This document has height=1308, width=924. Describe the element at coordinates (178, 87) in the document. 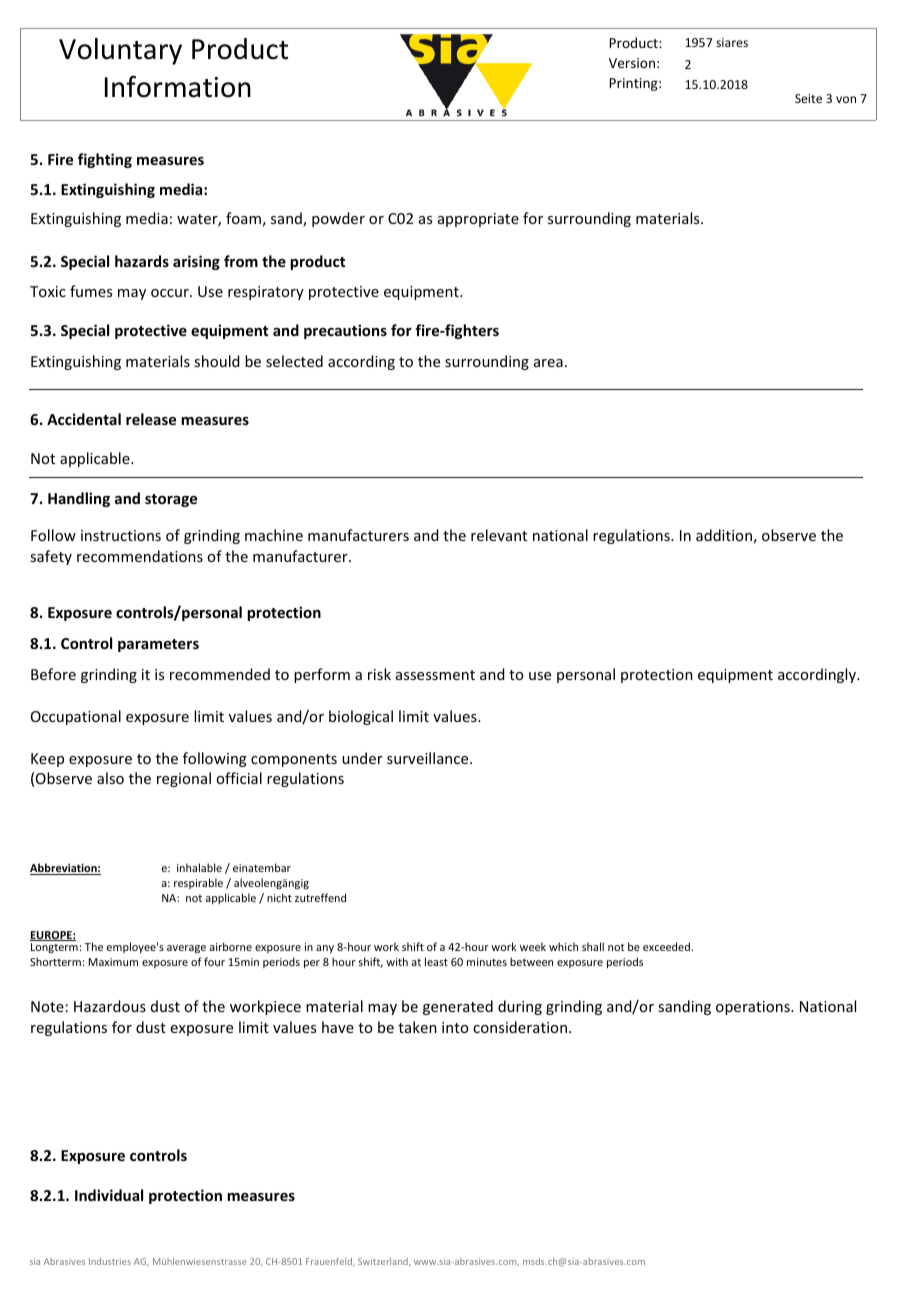

I see `Information` at that location.
